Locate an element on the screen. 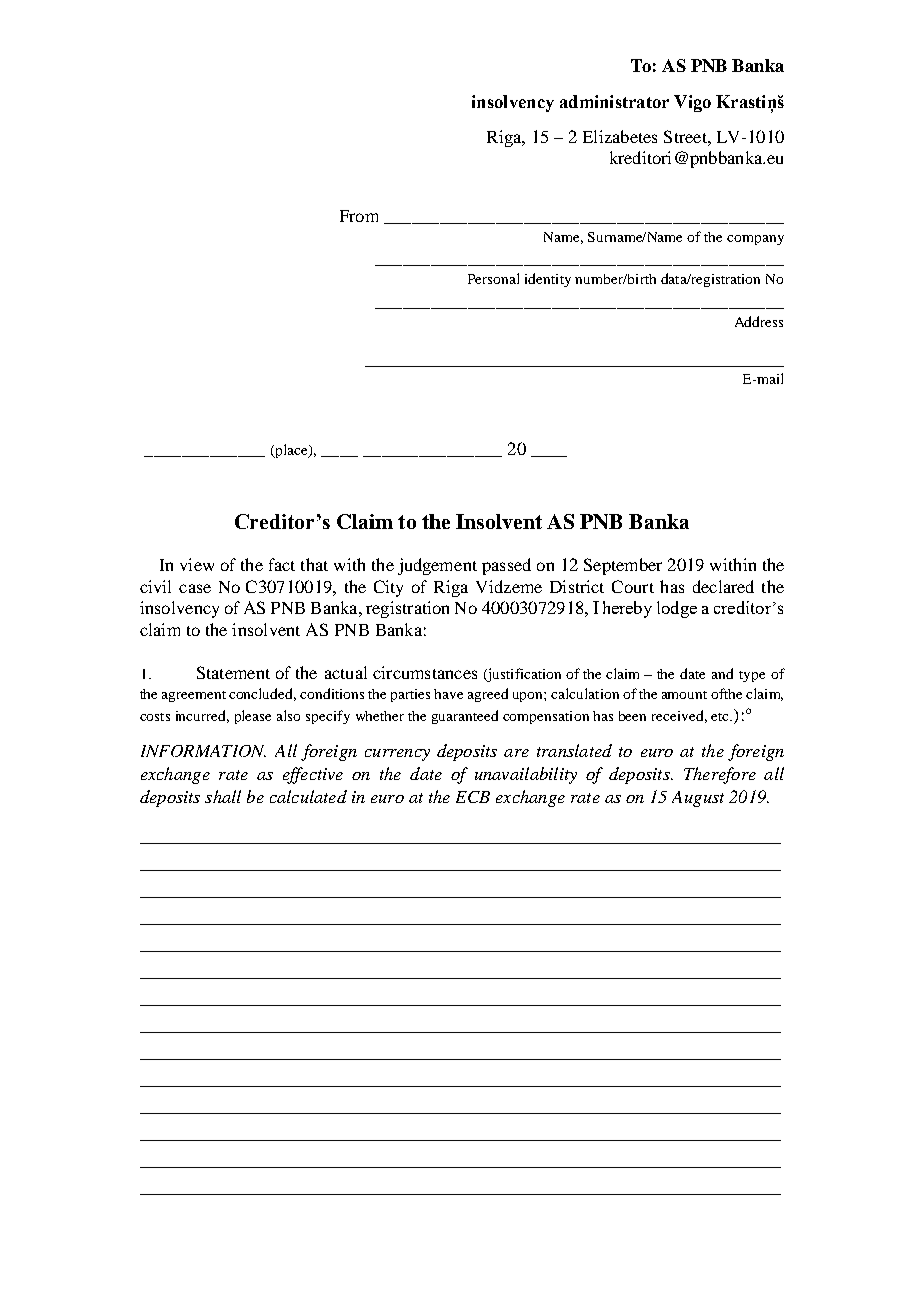  From is located at coordinates (359, 216).
